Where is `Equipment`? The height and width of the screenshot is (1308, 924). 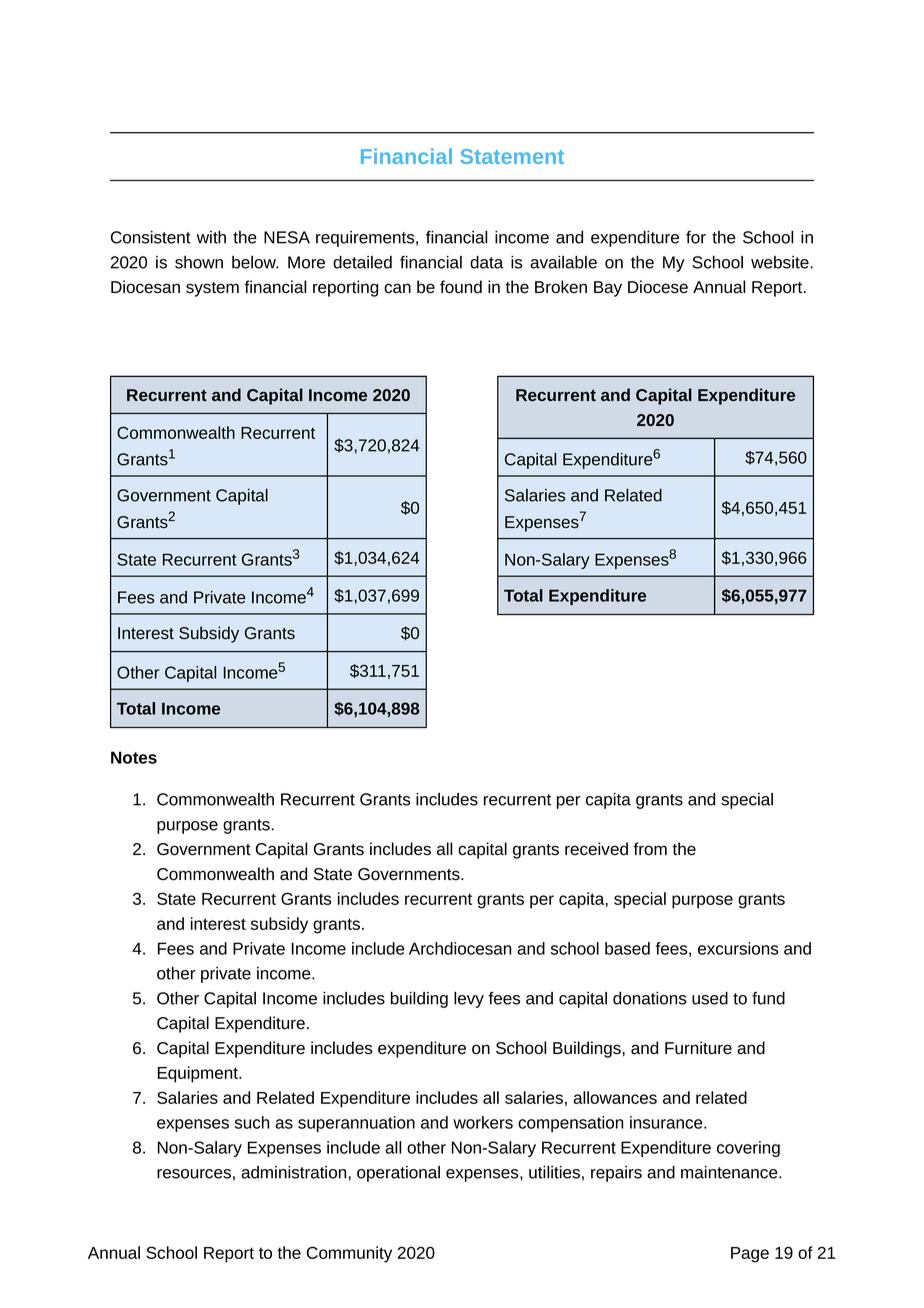
Equipment is located at coordinates (199, 1074).
